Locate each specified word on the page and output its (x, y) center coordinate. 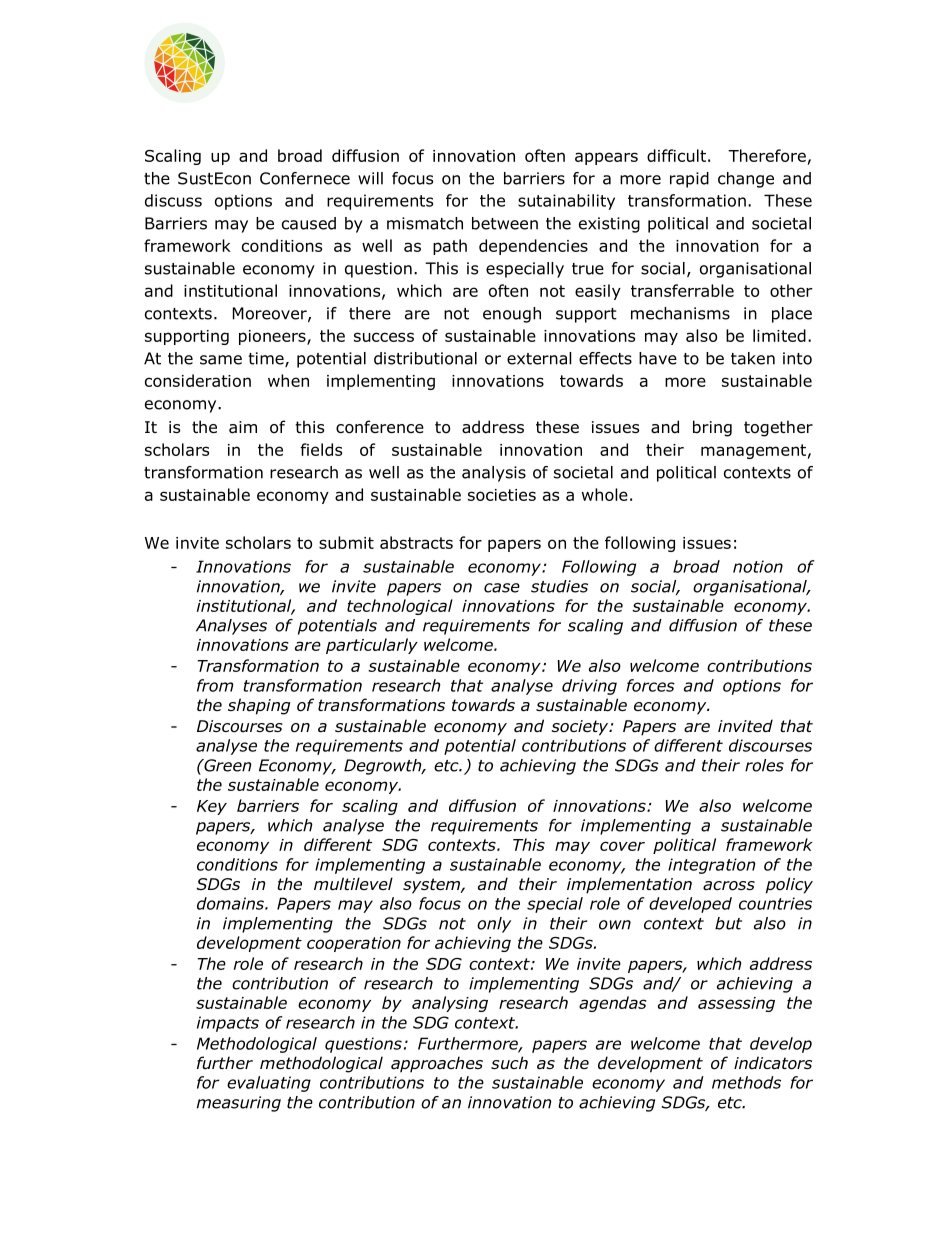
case (502, 588)
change (746, 180)
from (215, 685)
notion (758, 566)
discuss (173, 200)
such (509, 1063)
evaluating (269, 1084)
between (505, 223)
